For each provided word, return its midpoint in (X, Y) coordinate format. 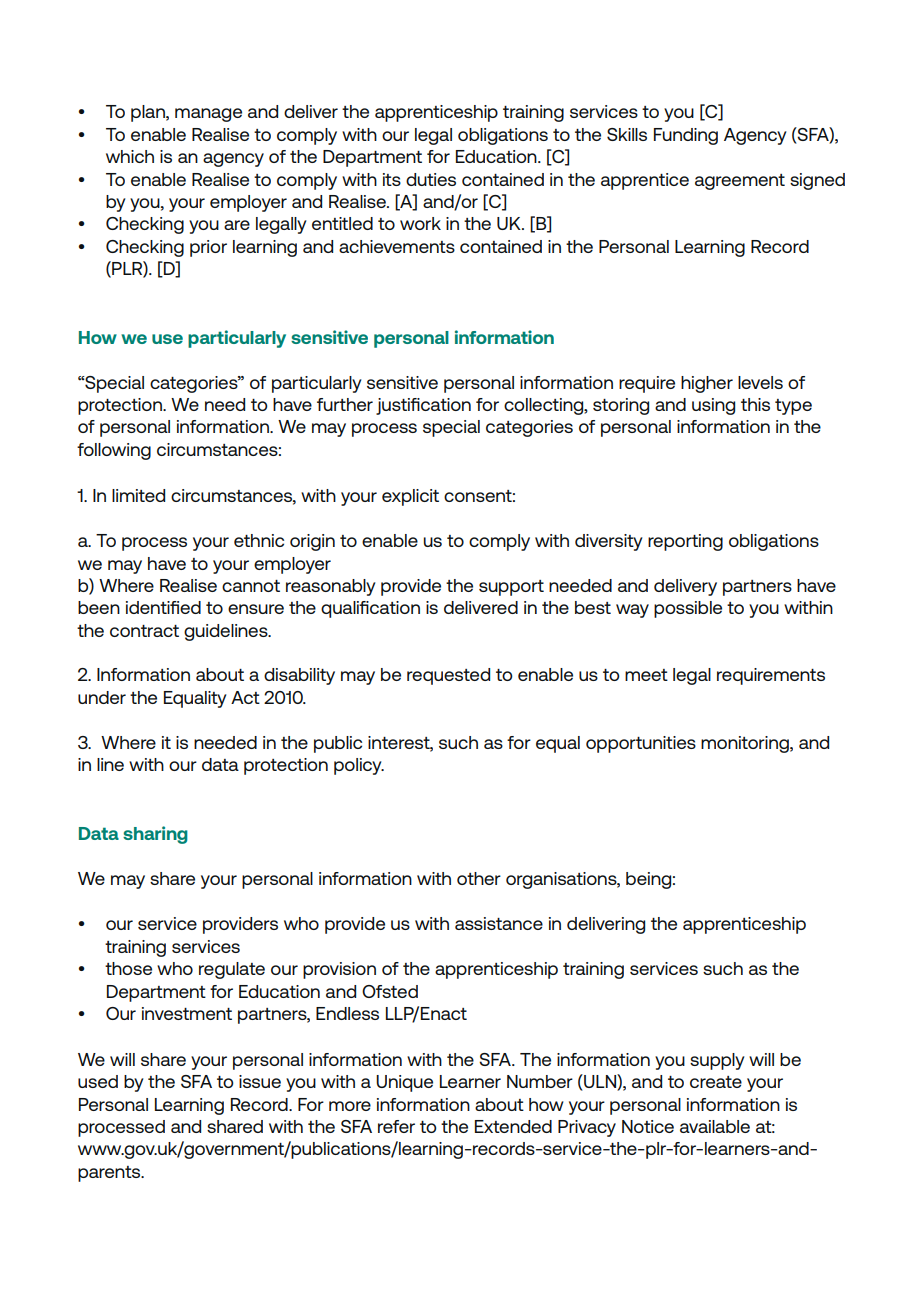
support (511, 588)
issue (260, 1081)
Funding (686, 136)
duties (431, 179)
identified (163, 607)
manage (208, 115)
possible (688, 609)
